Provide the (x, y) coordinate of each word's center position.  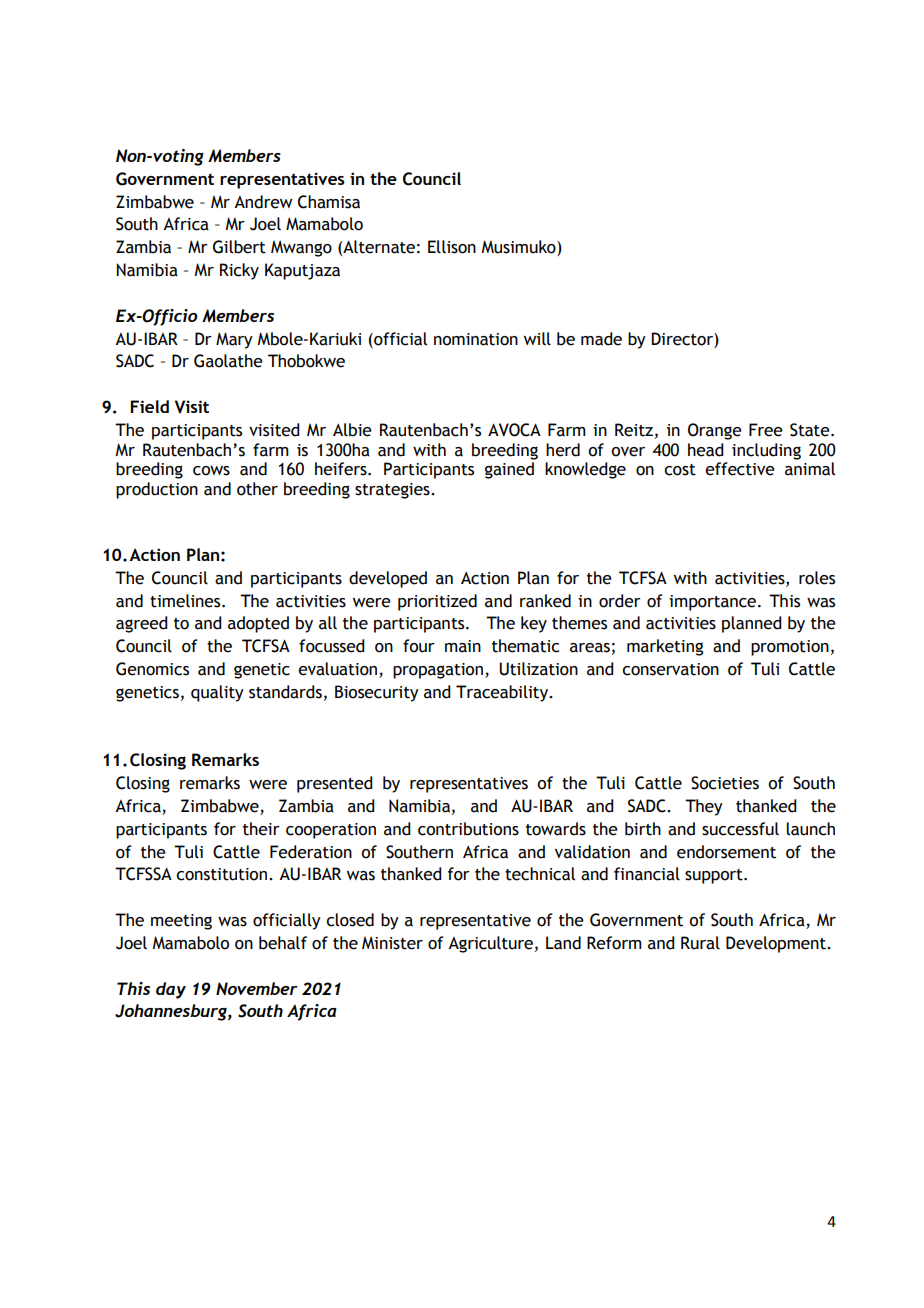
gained (509, 470)
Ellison (452, 247)
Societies (725, 783)
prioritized (437, 602)
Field (149, 406)
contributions (468, 829)
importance (714, 603)
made (601, 339)
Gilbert (239, 247)
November (257, 988)
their (261, 829)
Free (766, 430)
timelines (186, 601)
